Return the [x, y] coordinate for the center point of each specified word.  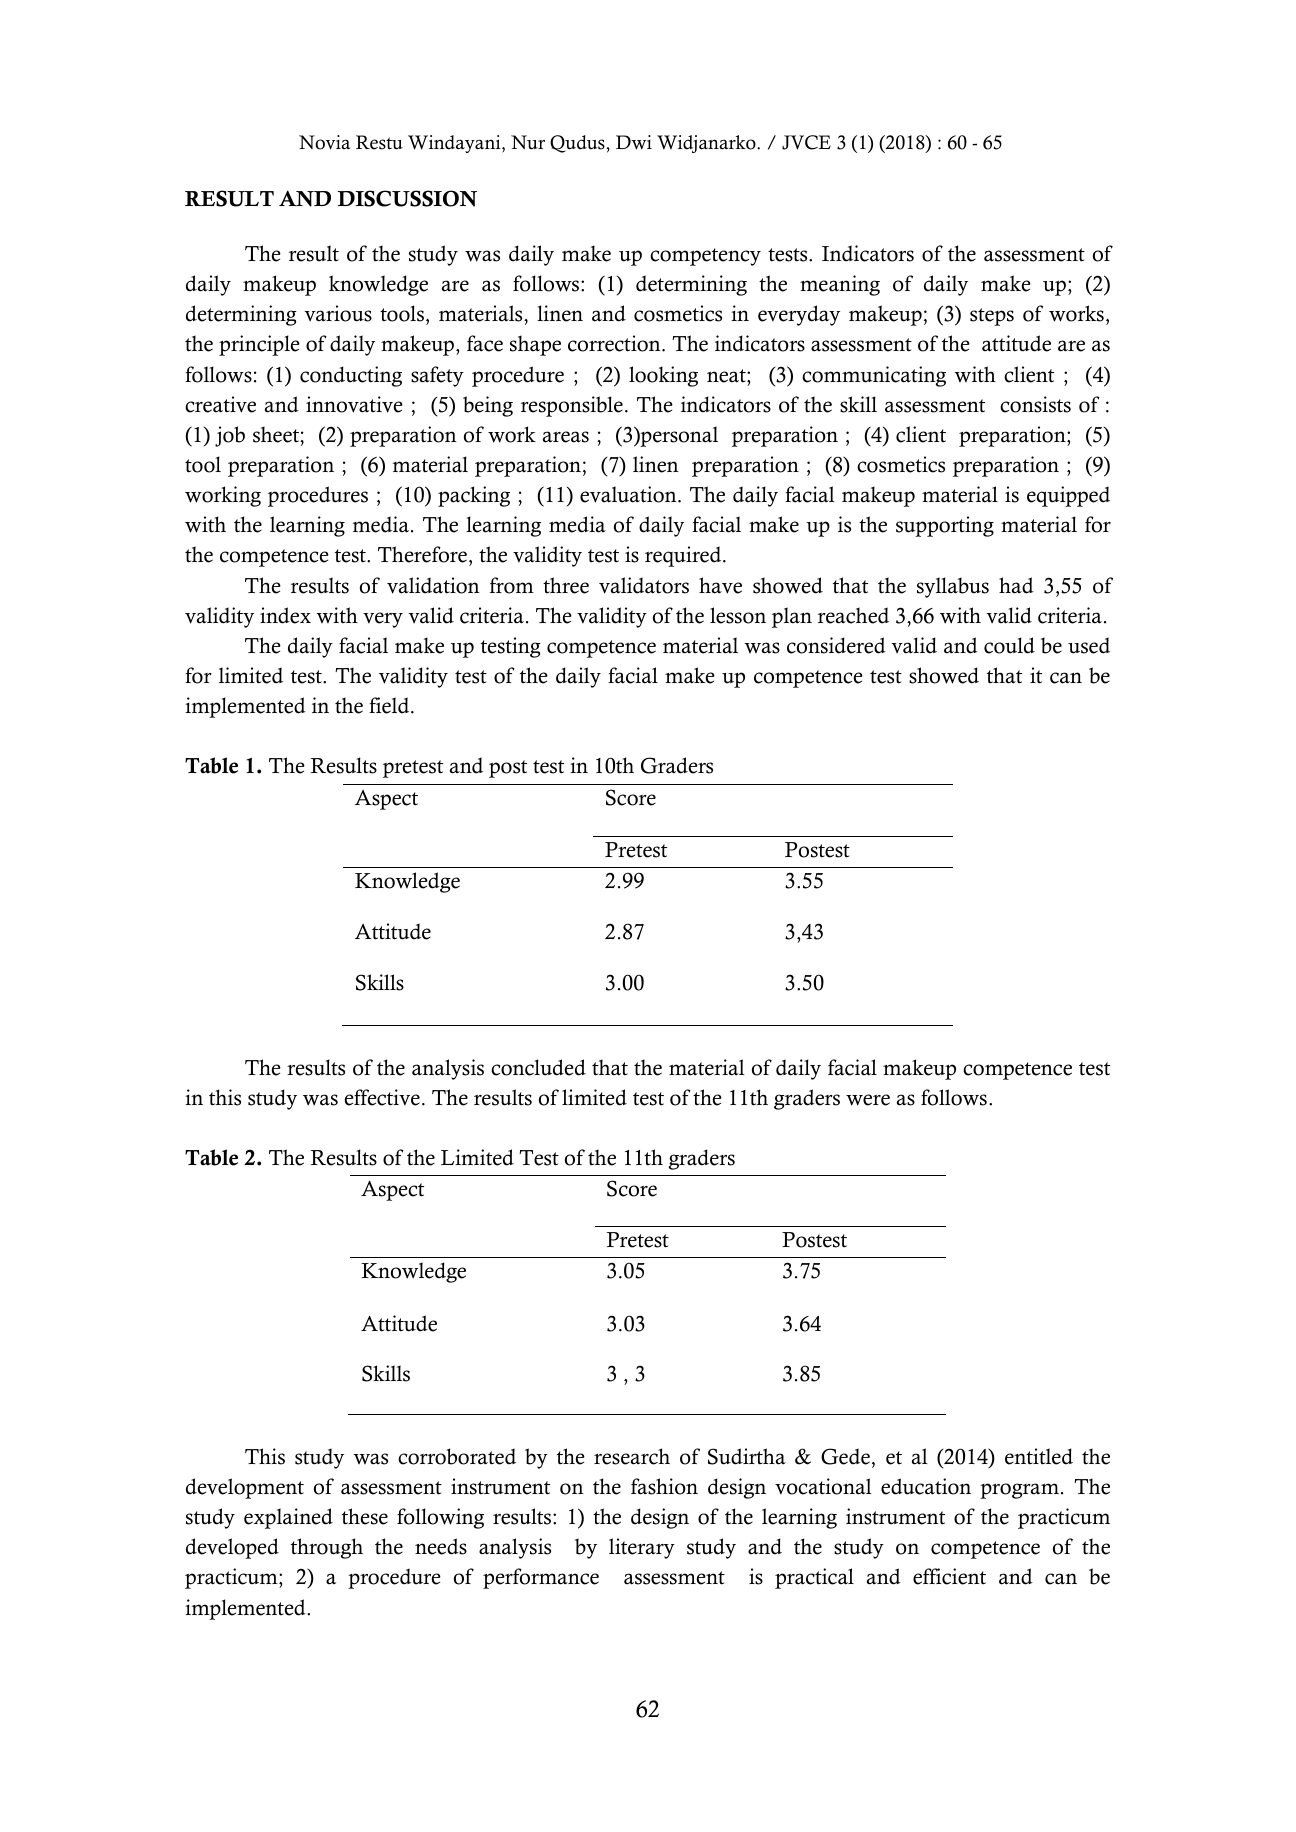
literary [642, 1548]
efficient [949, 1576]
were [868, 1100]
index [285, 615]
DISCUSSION [407, 198]
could [1009, 645]
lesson [738, 615]
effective [382, 1097]
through [327, 1548]
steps [992, 317]
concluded [538, 1067]
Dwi [634, 142]
